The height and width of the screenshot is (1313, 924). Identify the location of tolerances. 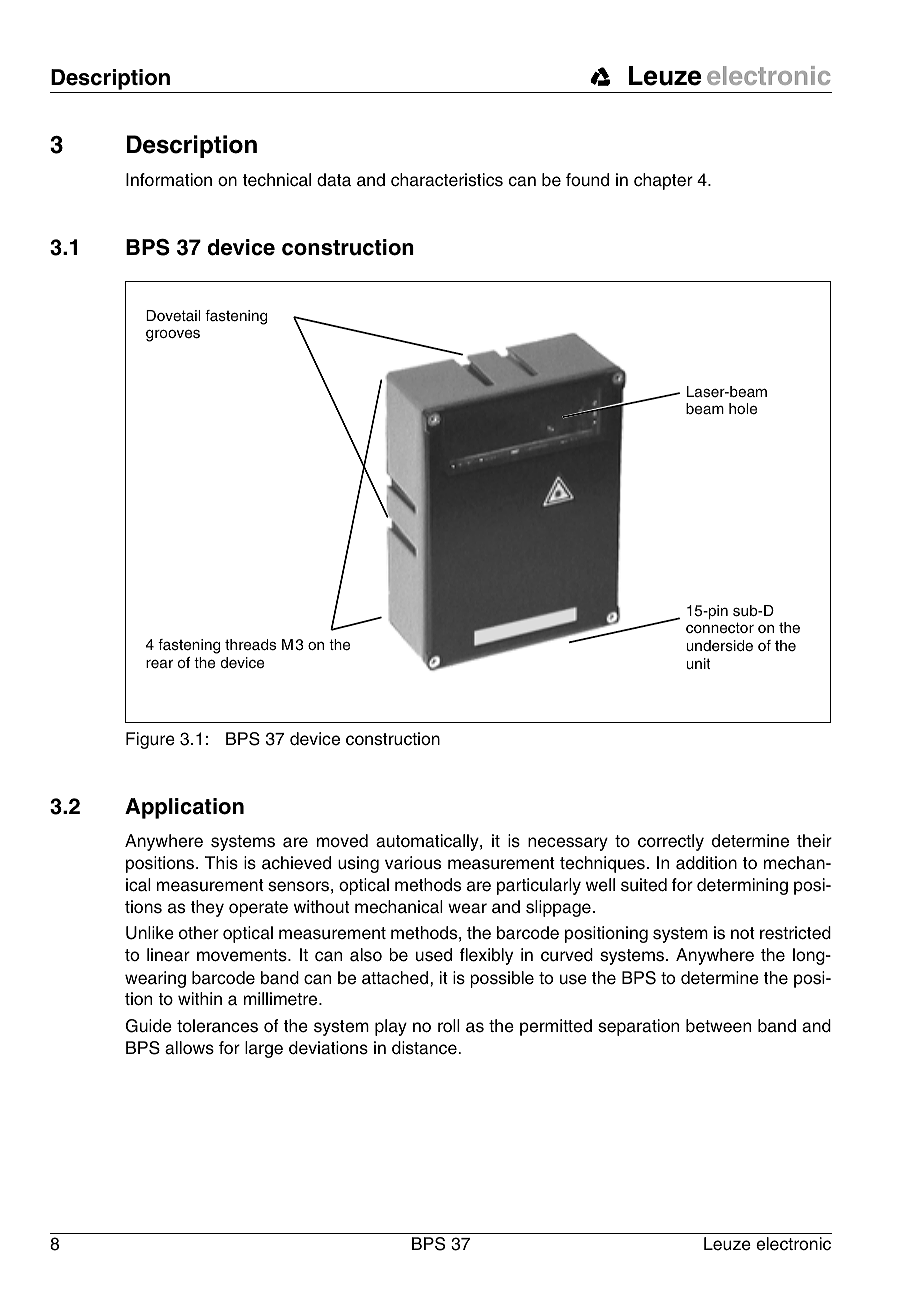
(217, 1026).
